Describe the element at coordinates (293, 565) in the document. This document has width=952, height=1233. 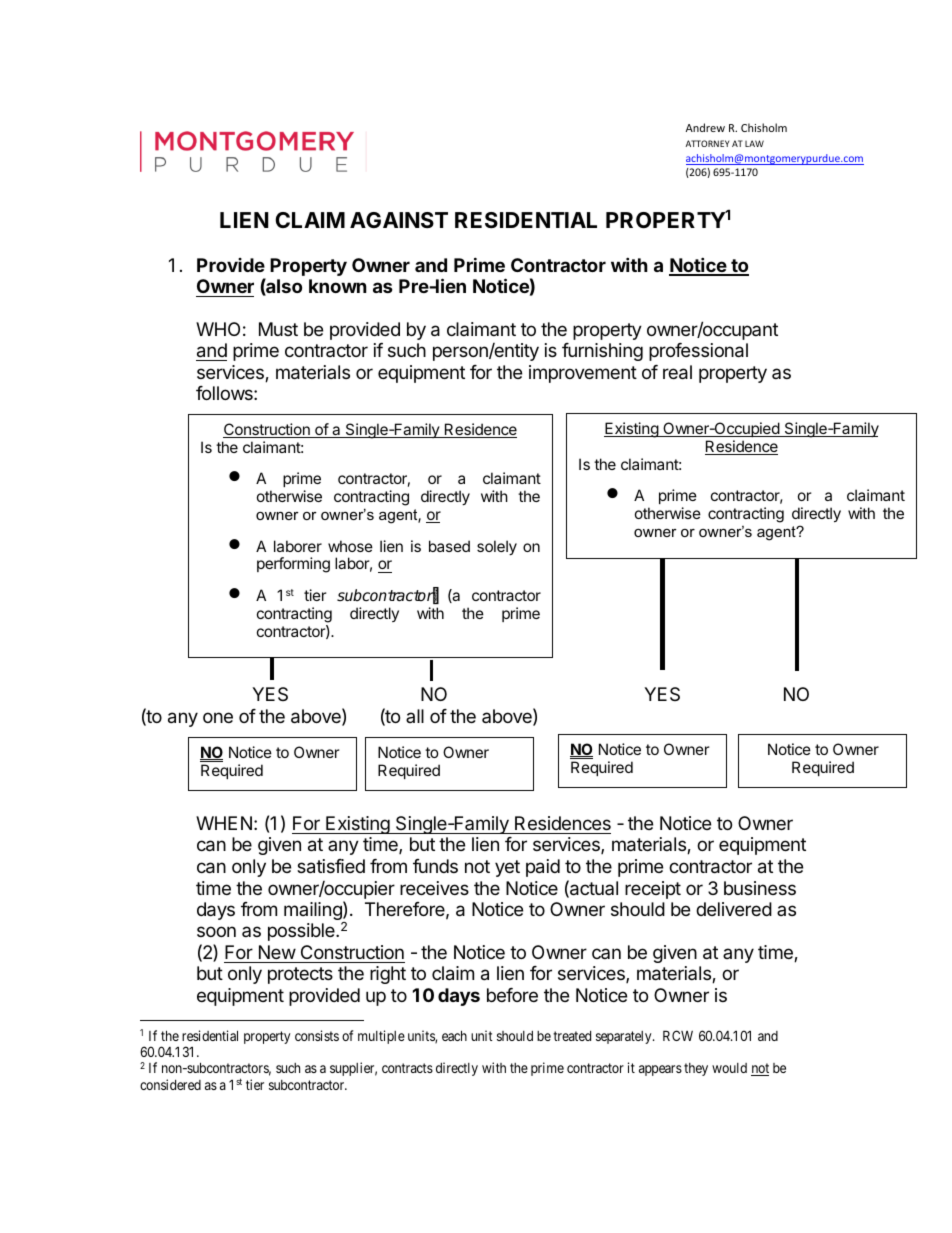
I see `performing` at that location.
